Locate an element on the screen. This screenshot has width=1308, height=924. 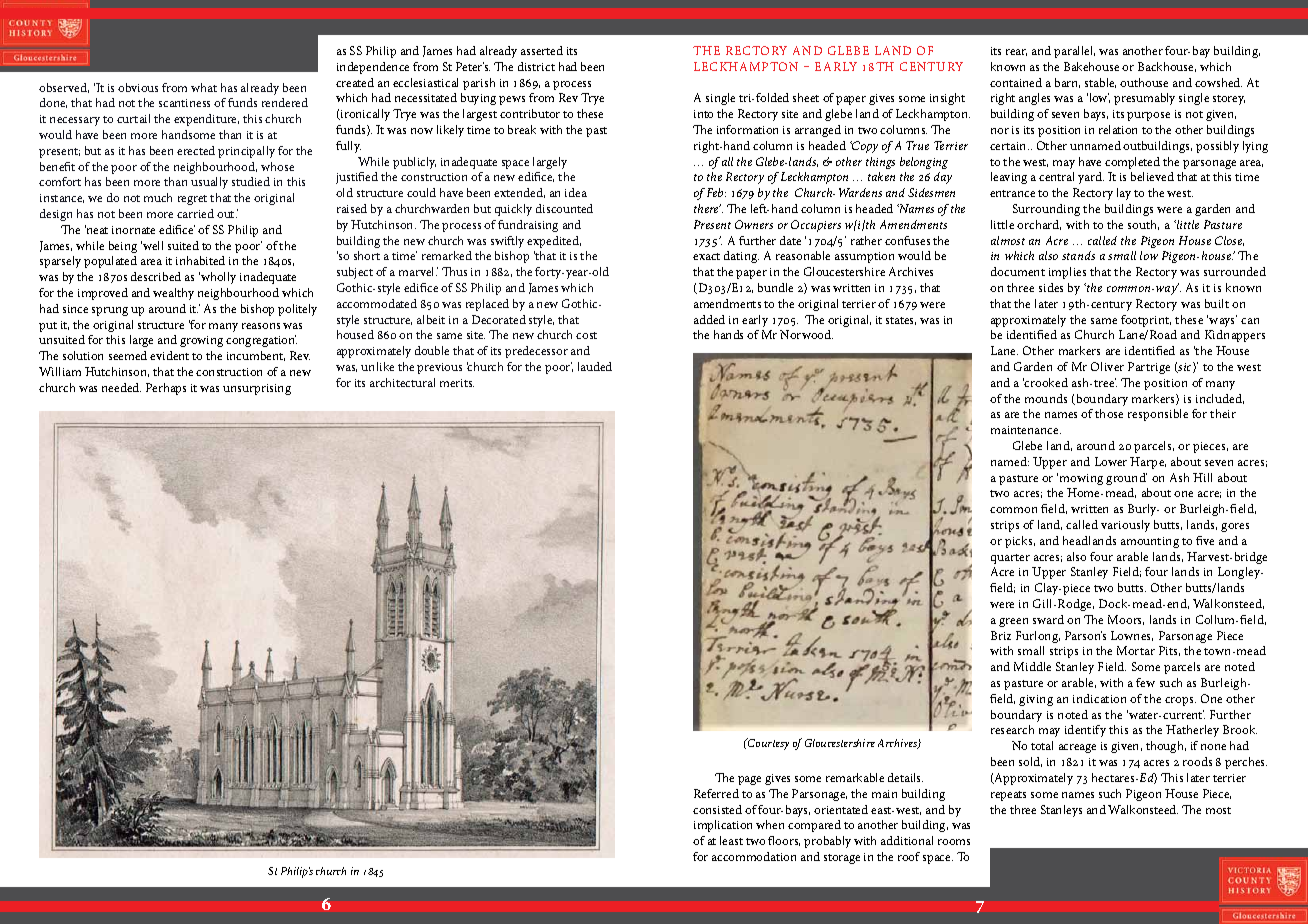
repeats is located at coordinates (1008, 796).
